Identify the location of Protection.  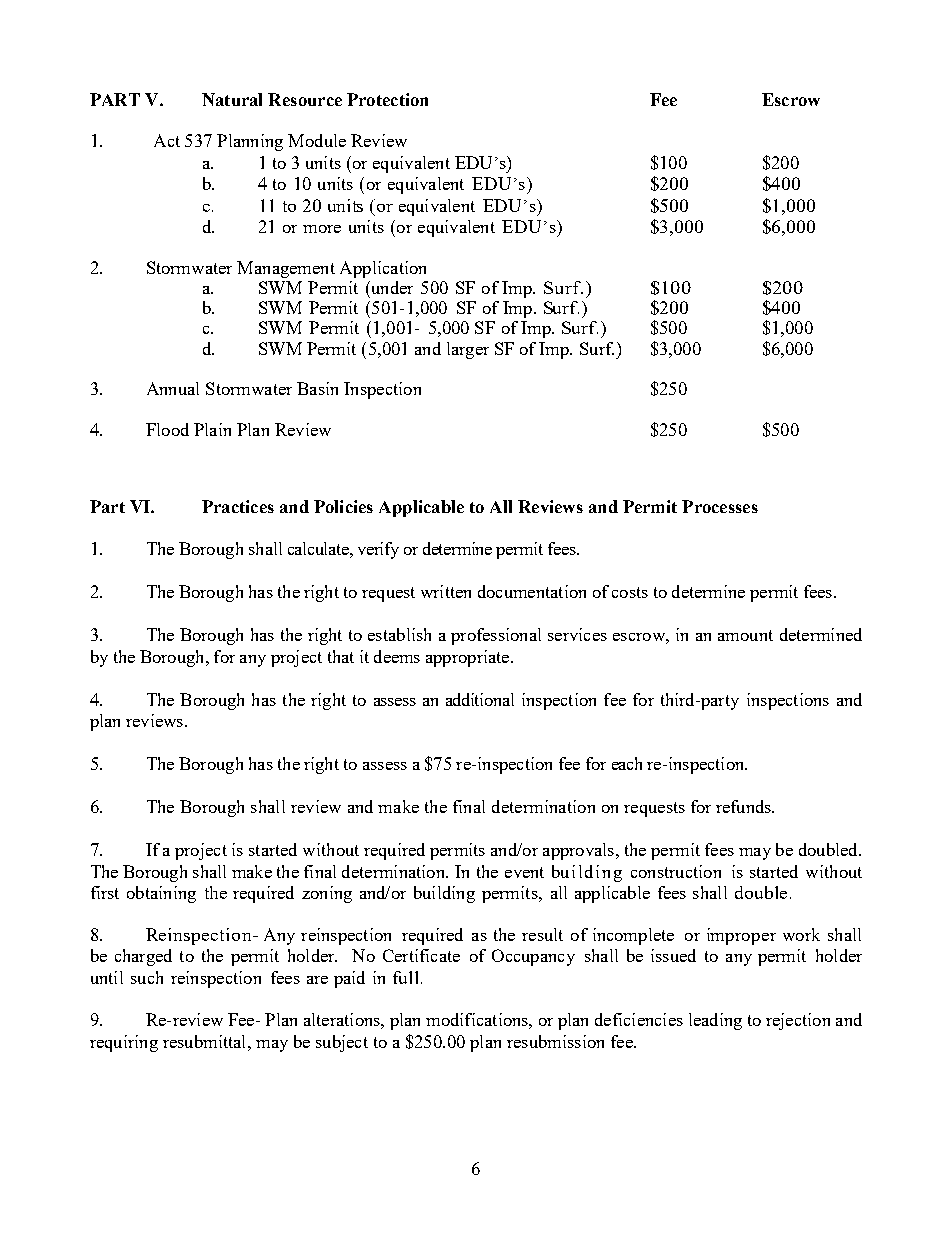
(387, 99).
